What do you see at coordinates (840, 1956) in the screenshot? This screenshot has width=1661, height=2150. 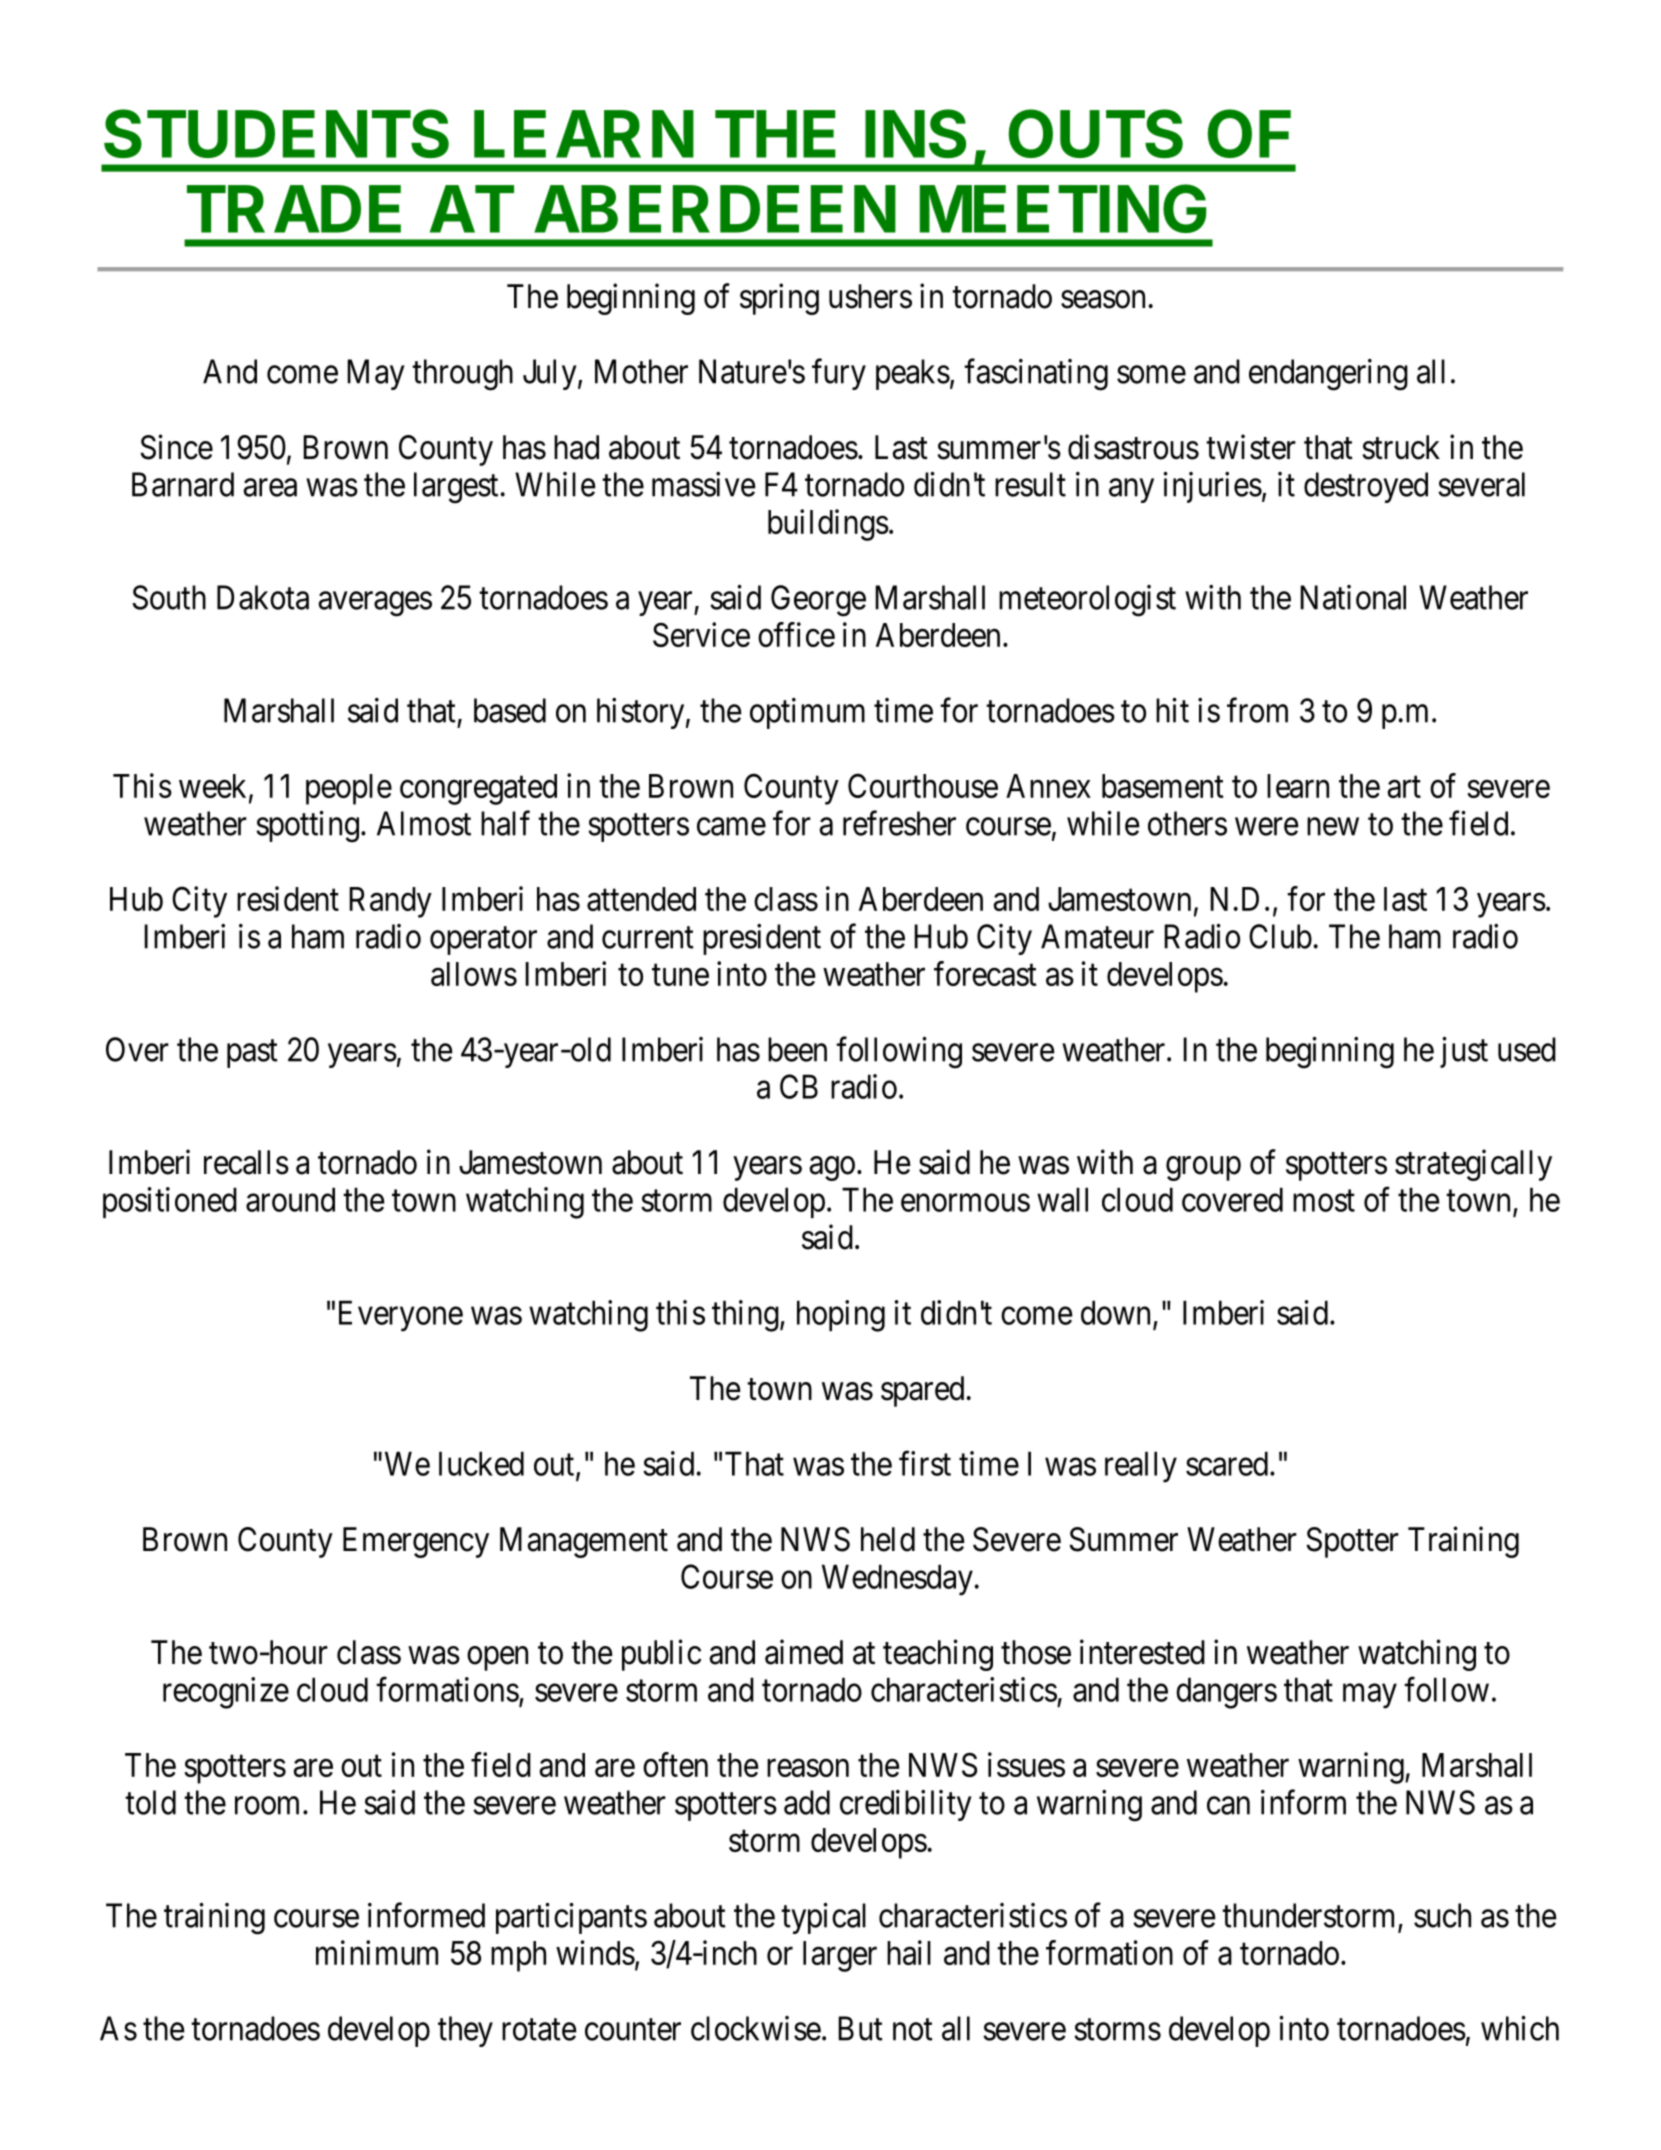 I see `larger` at bounding box center [840, 1956].
